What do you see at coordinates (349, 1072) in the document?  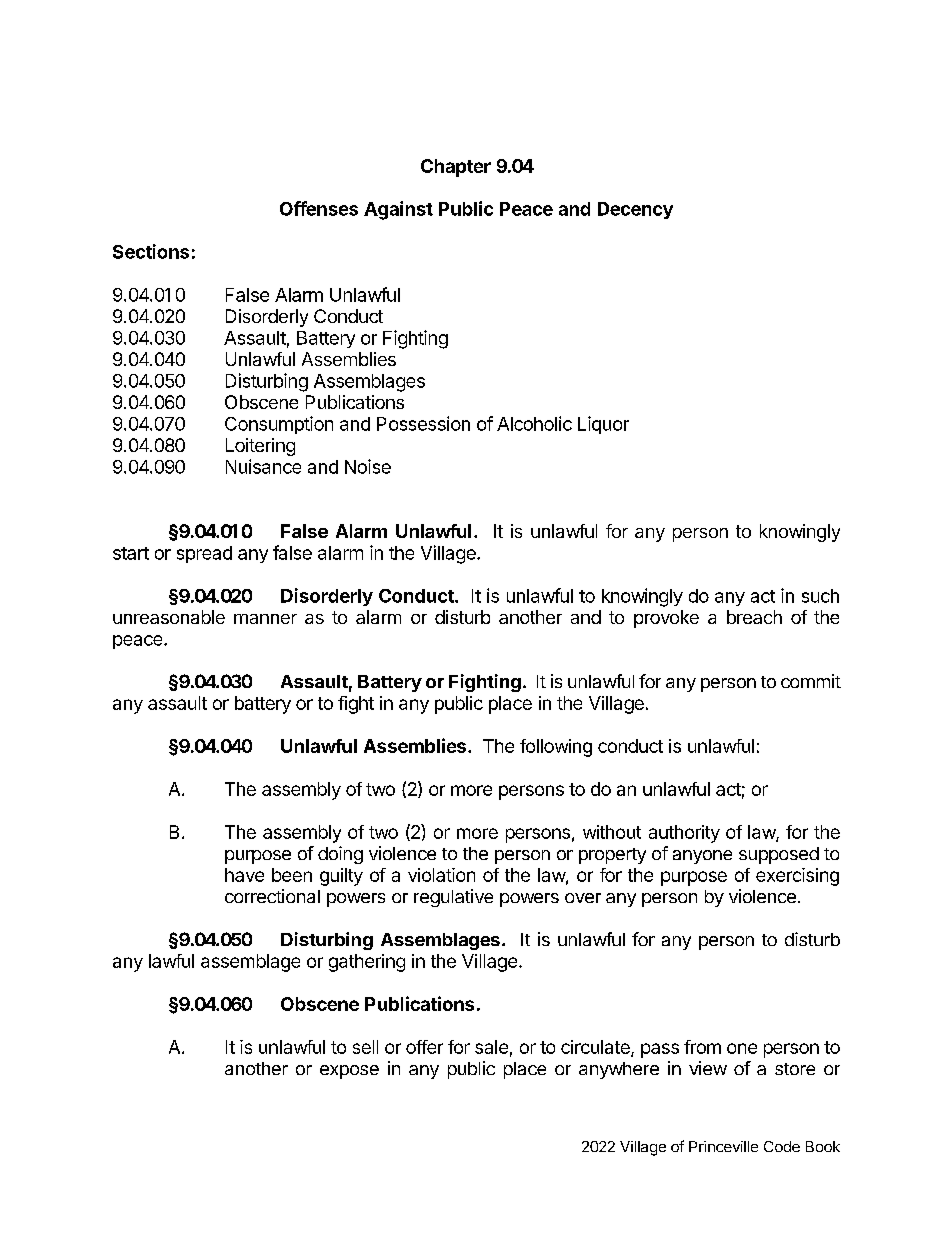 I see `expose` at bounding box center [349, 1072].
